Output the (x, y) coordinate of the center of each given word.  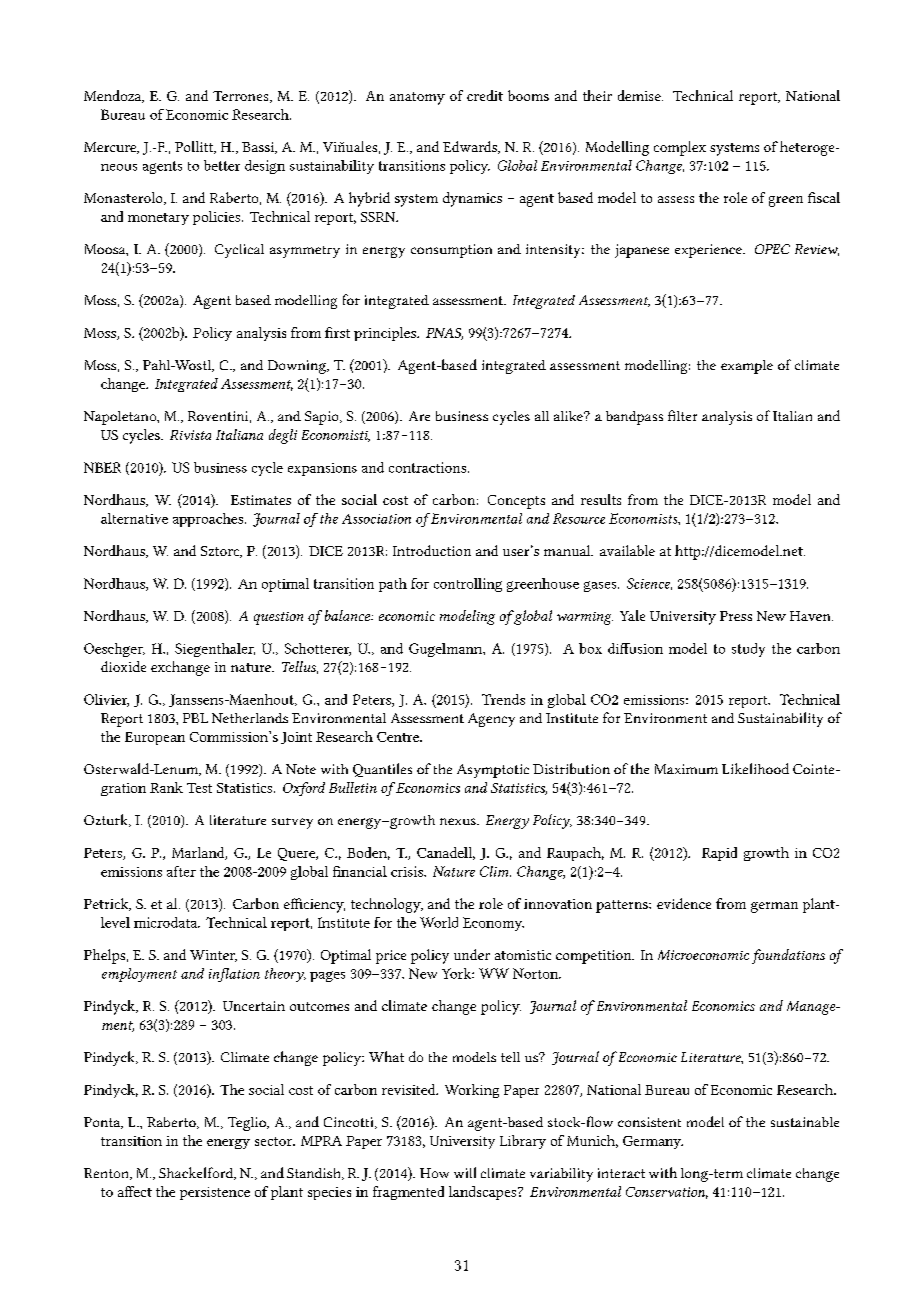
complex (680, 148)
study (748, 650)
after (181, 871)
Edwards (471, 147)
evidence (684, 903)
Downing (298, 367)
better (222, 165)
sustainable (805, 1122)
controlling (468, 585)
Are (419, 416)
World (439, 922)
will (465, 1172)
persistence (215, 1193)
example (747, 367)
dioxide (123, 666)
